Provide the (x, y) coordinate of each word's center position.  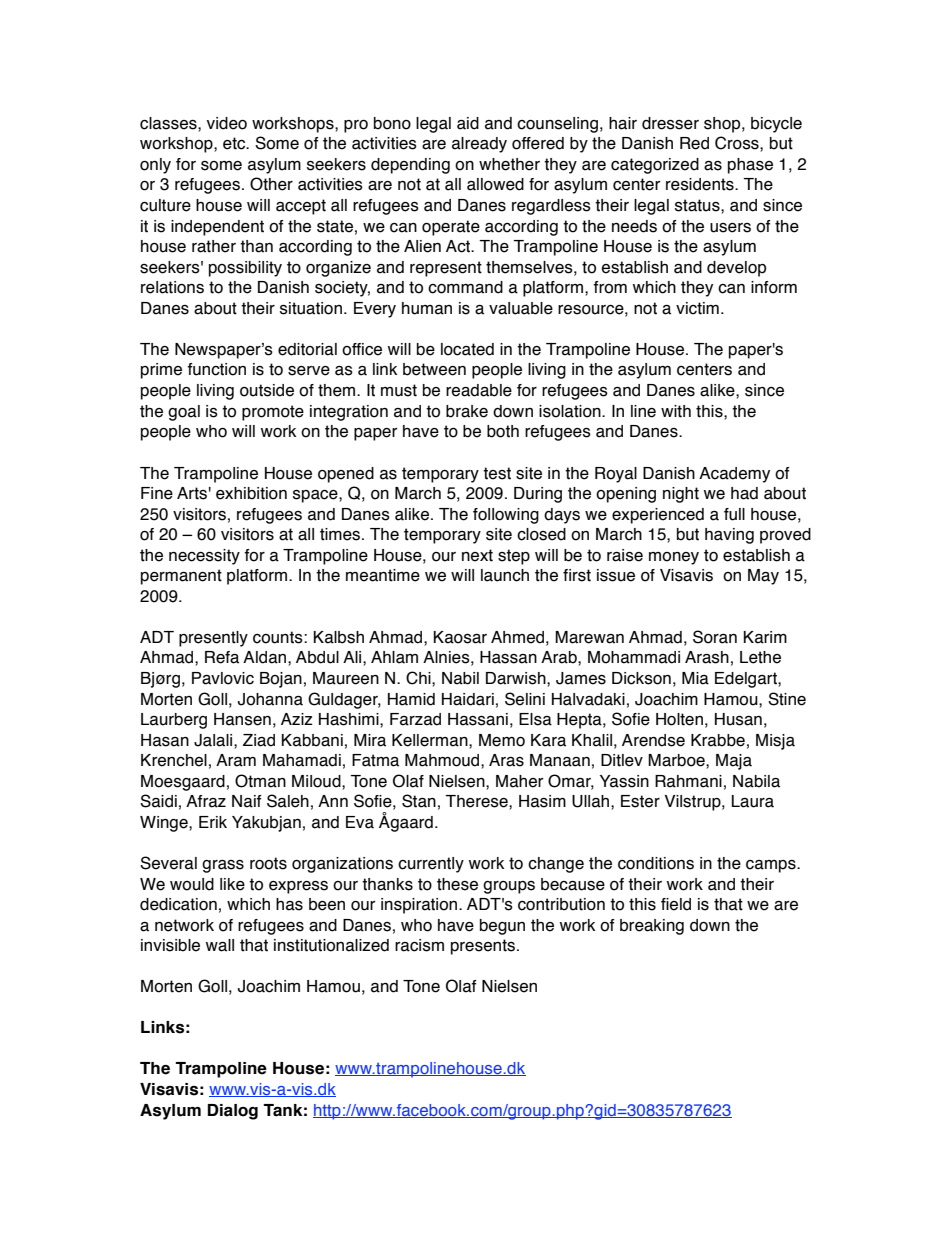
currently (431, 865)
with (676, 411)
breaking (652, 927)
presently (213, 639)
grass (223, 866)
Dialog (233, 1112)
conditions (656, 863)
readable (479, 390)
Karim (765, 637)
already (479, 145)
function (216, 369)
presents (483, 947)
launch (505, 575)
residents (701, 184)
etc (235, 143)
